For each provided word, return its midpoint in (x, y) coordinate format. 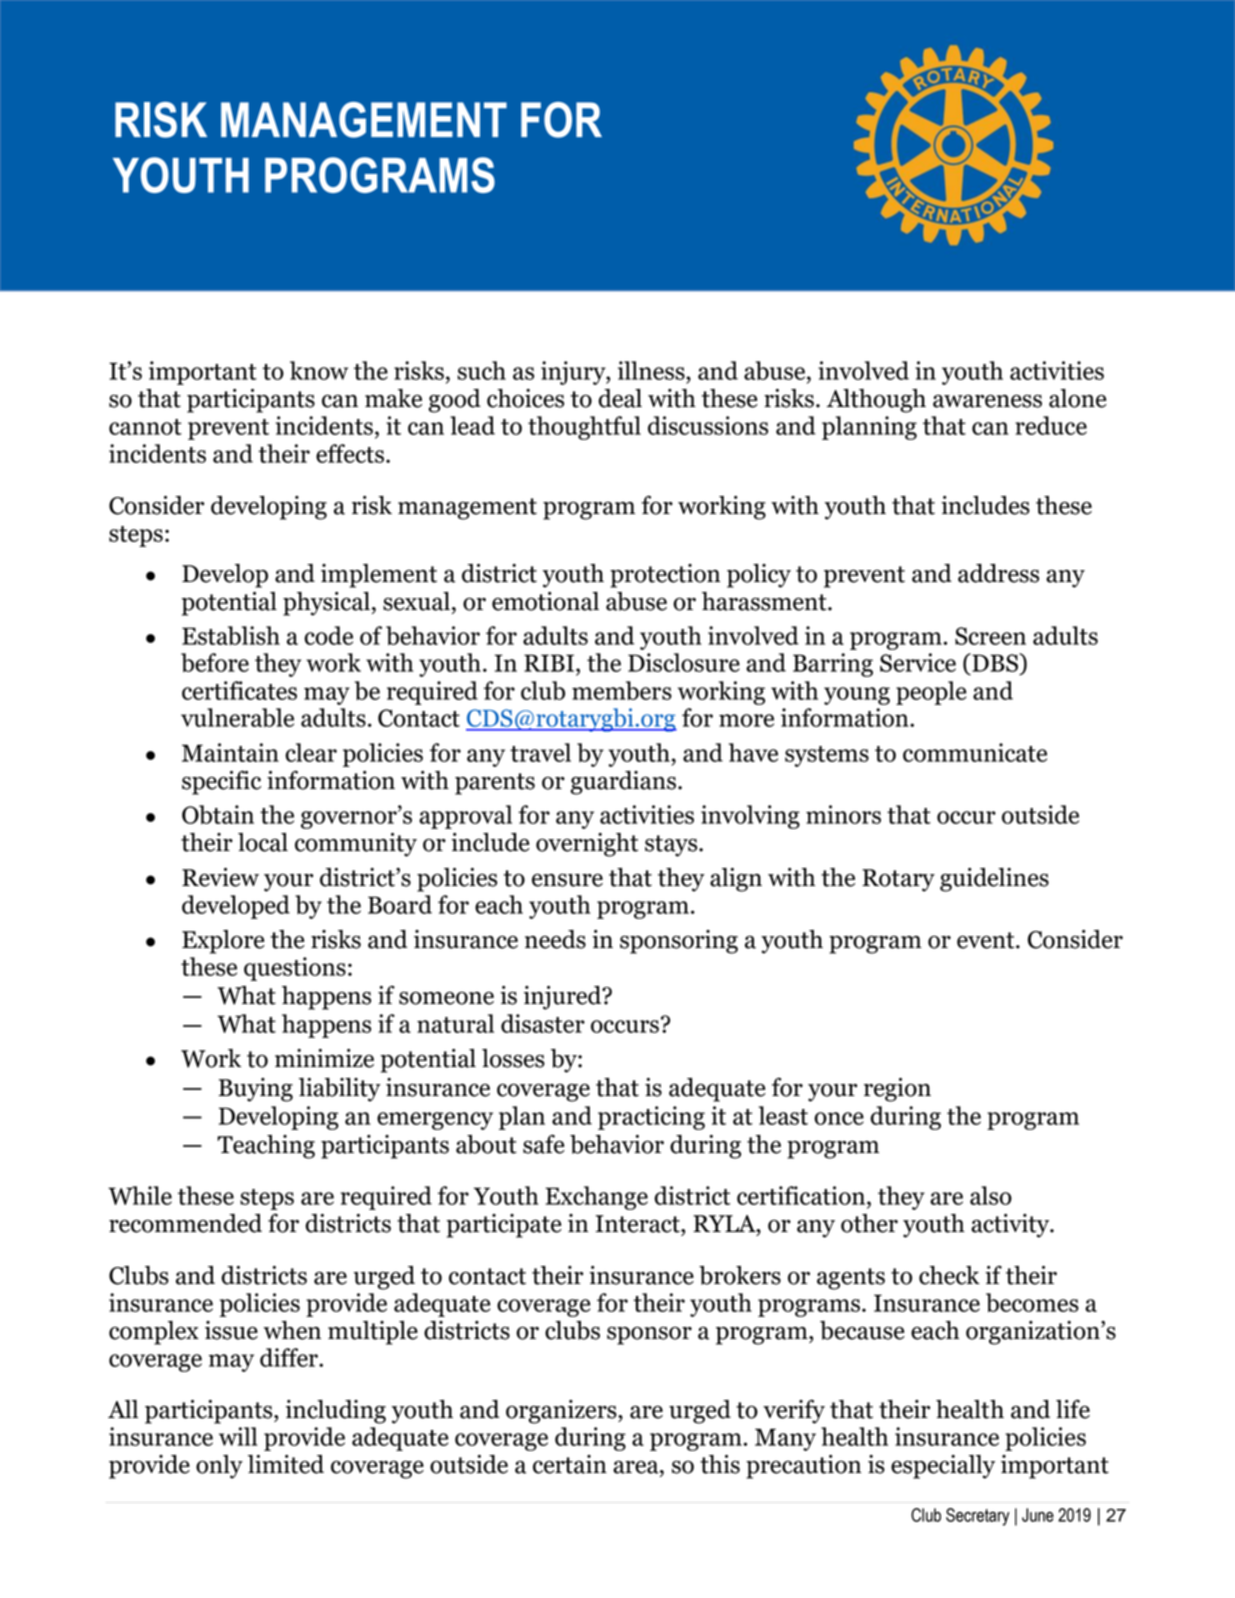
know (319, 370)
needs (555, 939)
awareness (987, 401)
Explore (223, 942)
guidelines (994, 880)
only (219, 1467)
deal (620, 398)
